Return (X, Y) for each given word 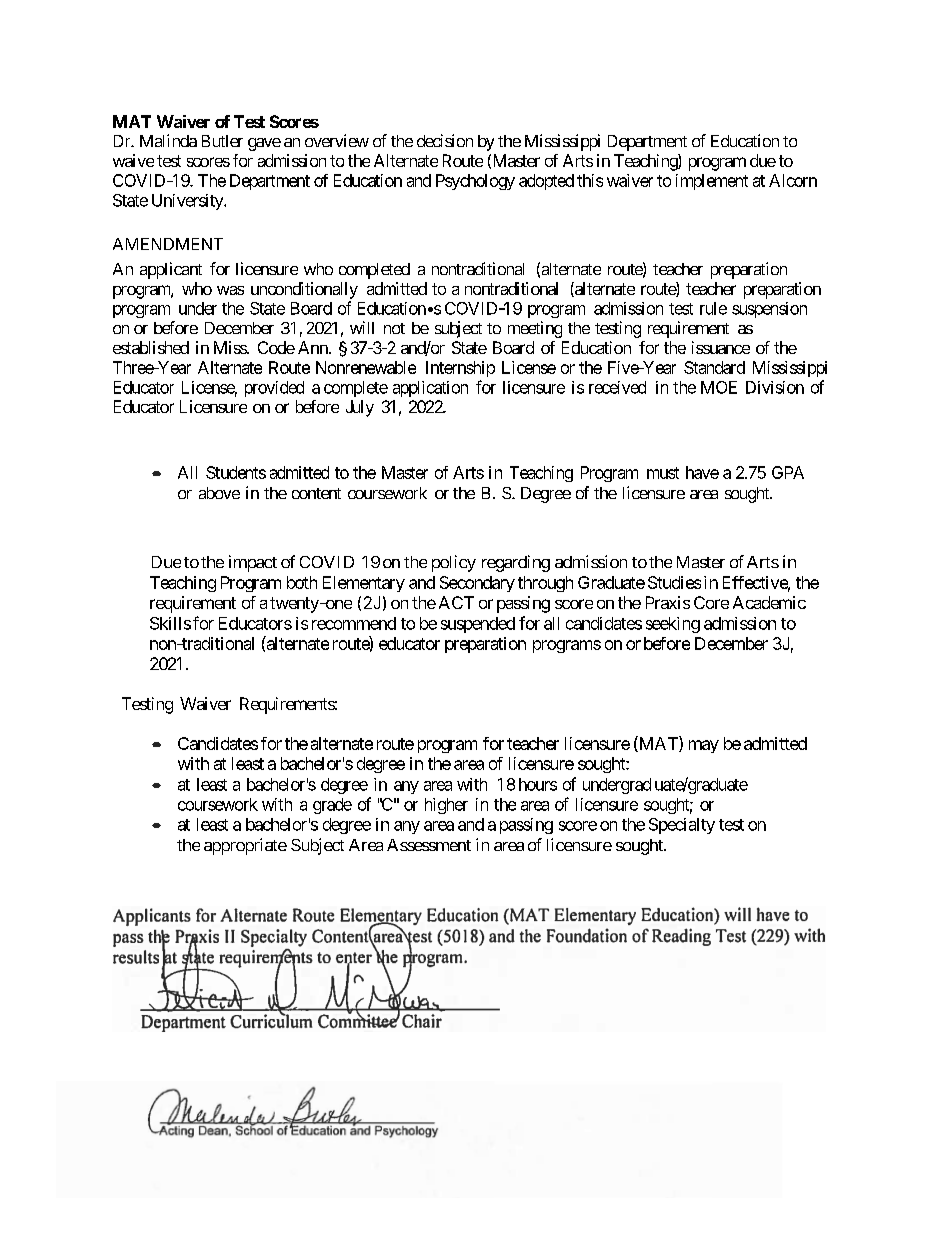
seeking (673, 625)
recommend (354, 623)
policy (454, 563)
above (219, 493)
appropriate (245, 846)
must (663, 473)
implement (712, 182)
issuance (721, 347)
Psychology (475, 182)
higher (446, 806)
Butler (222, 141)
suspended (478, 625)
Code (276, 347)
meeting (535, 329)
